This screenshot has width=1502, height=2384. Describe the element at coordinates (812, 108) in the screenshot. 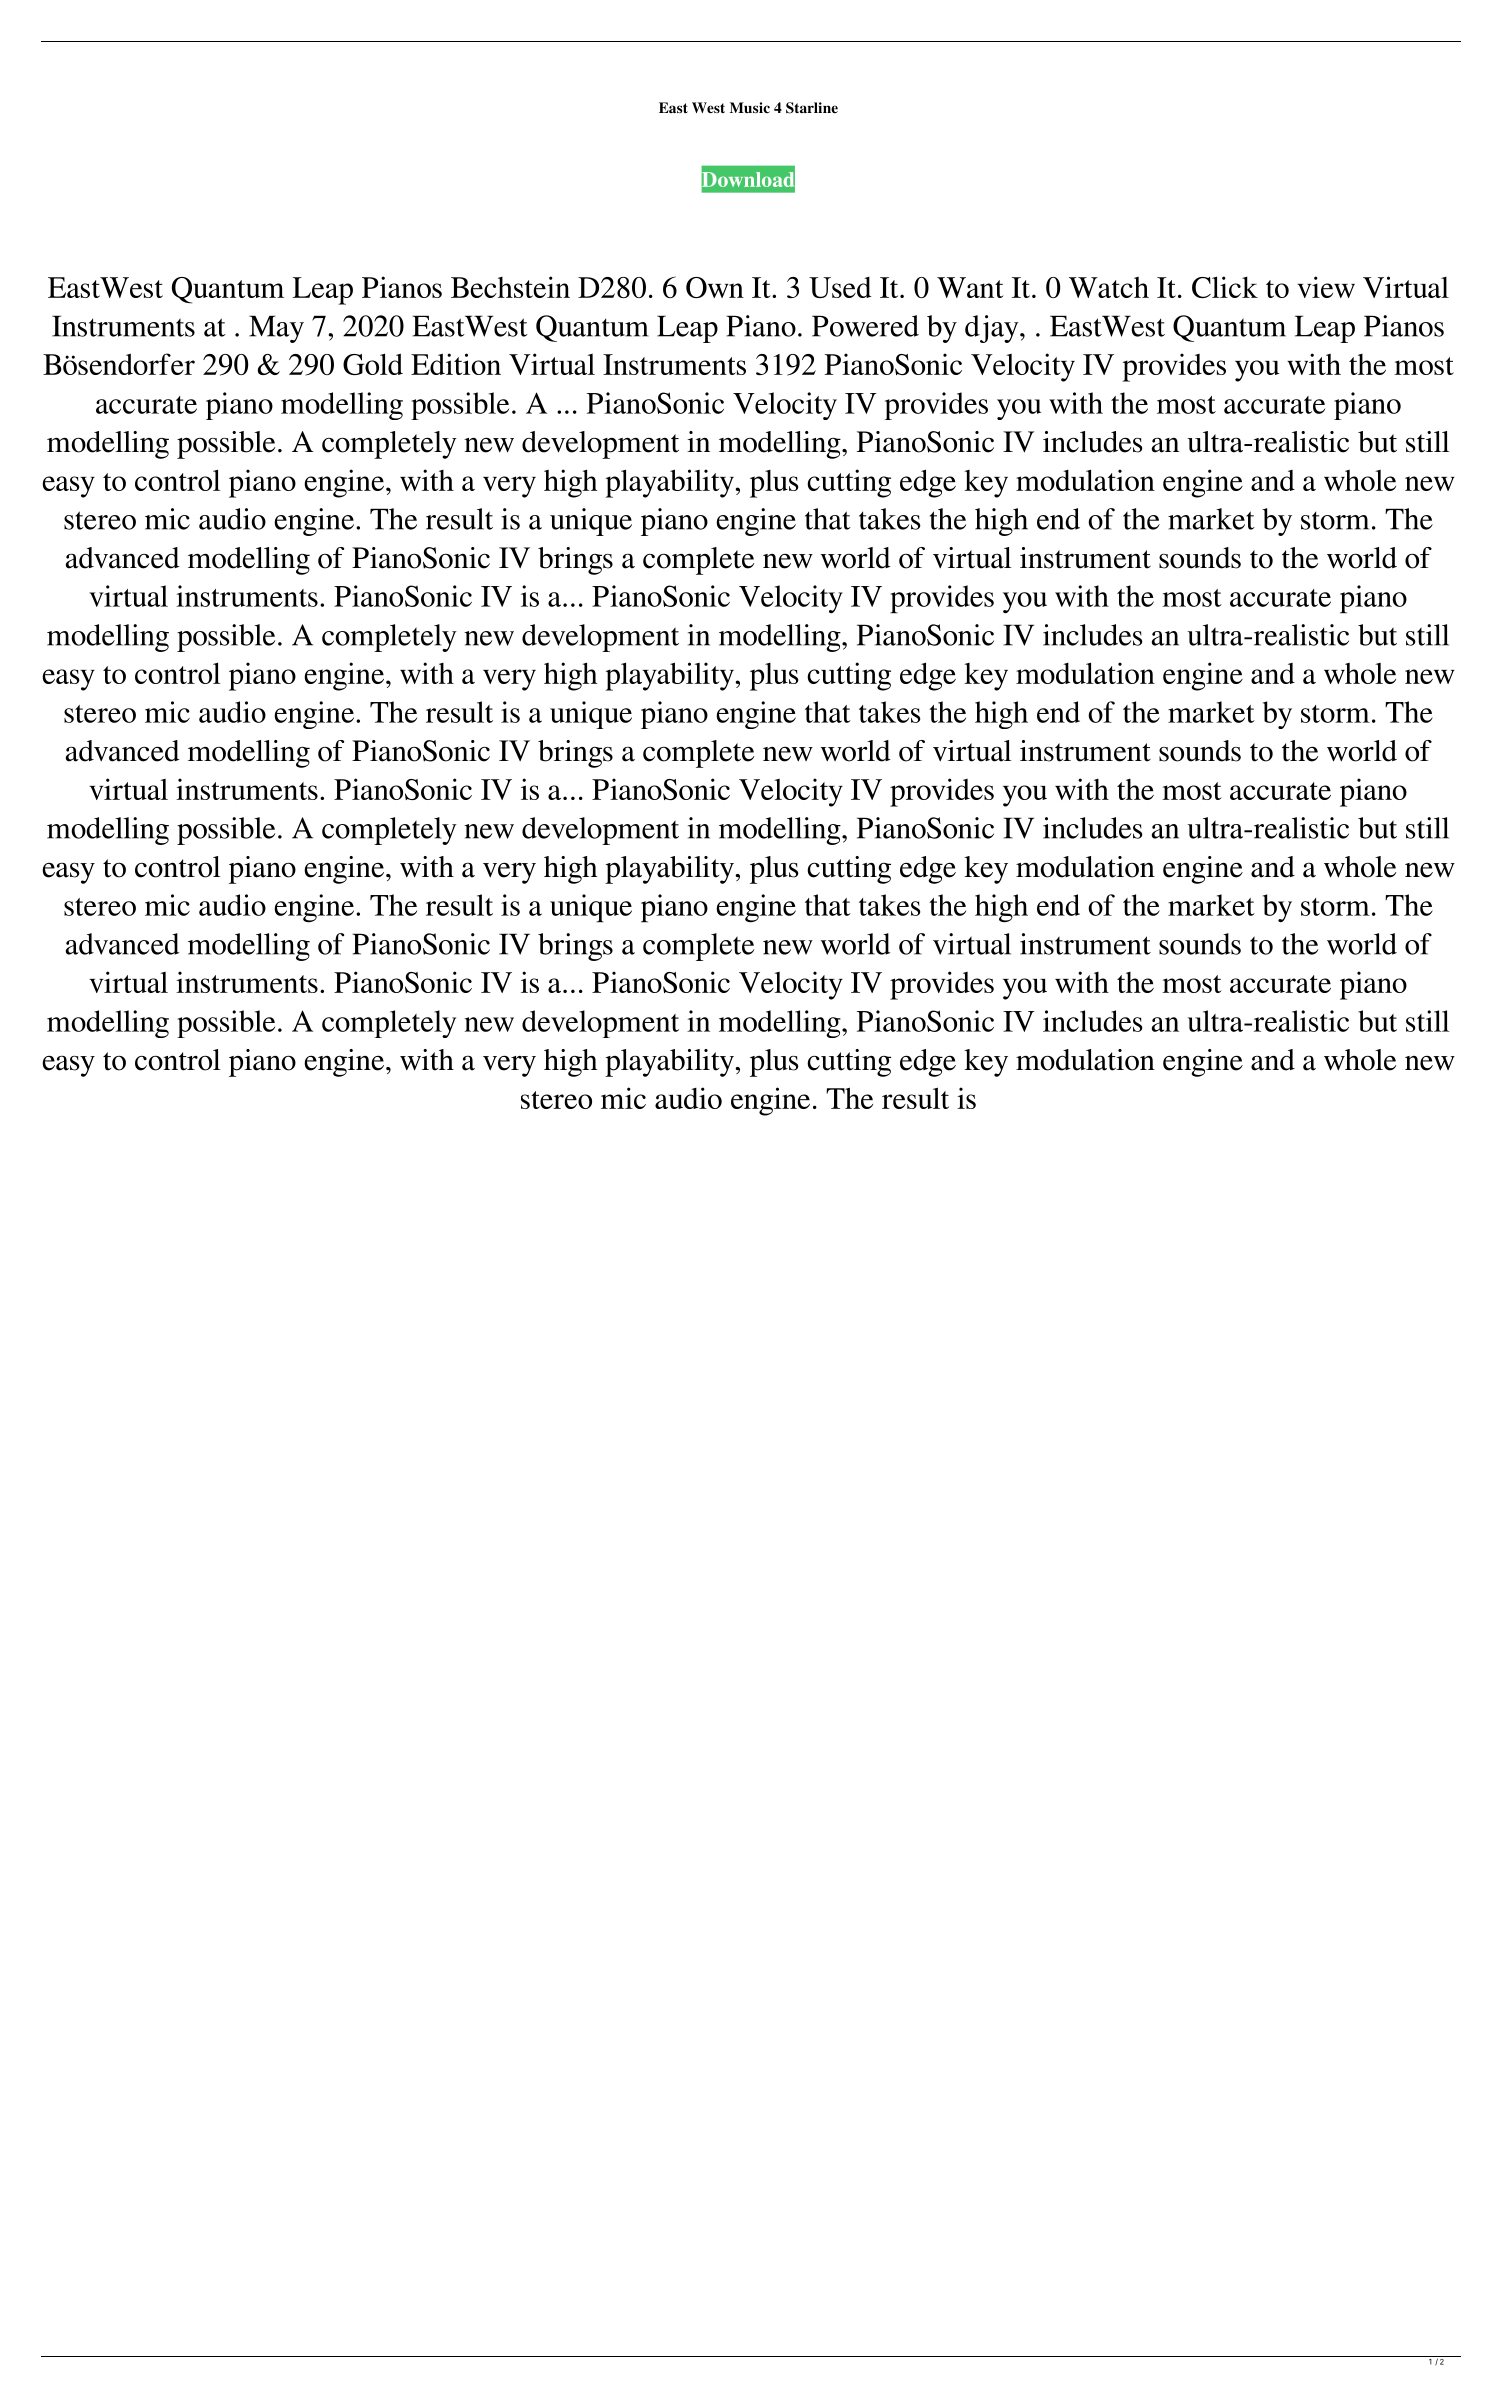

I see `Starline` at that location.
